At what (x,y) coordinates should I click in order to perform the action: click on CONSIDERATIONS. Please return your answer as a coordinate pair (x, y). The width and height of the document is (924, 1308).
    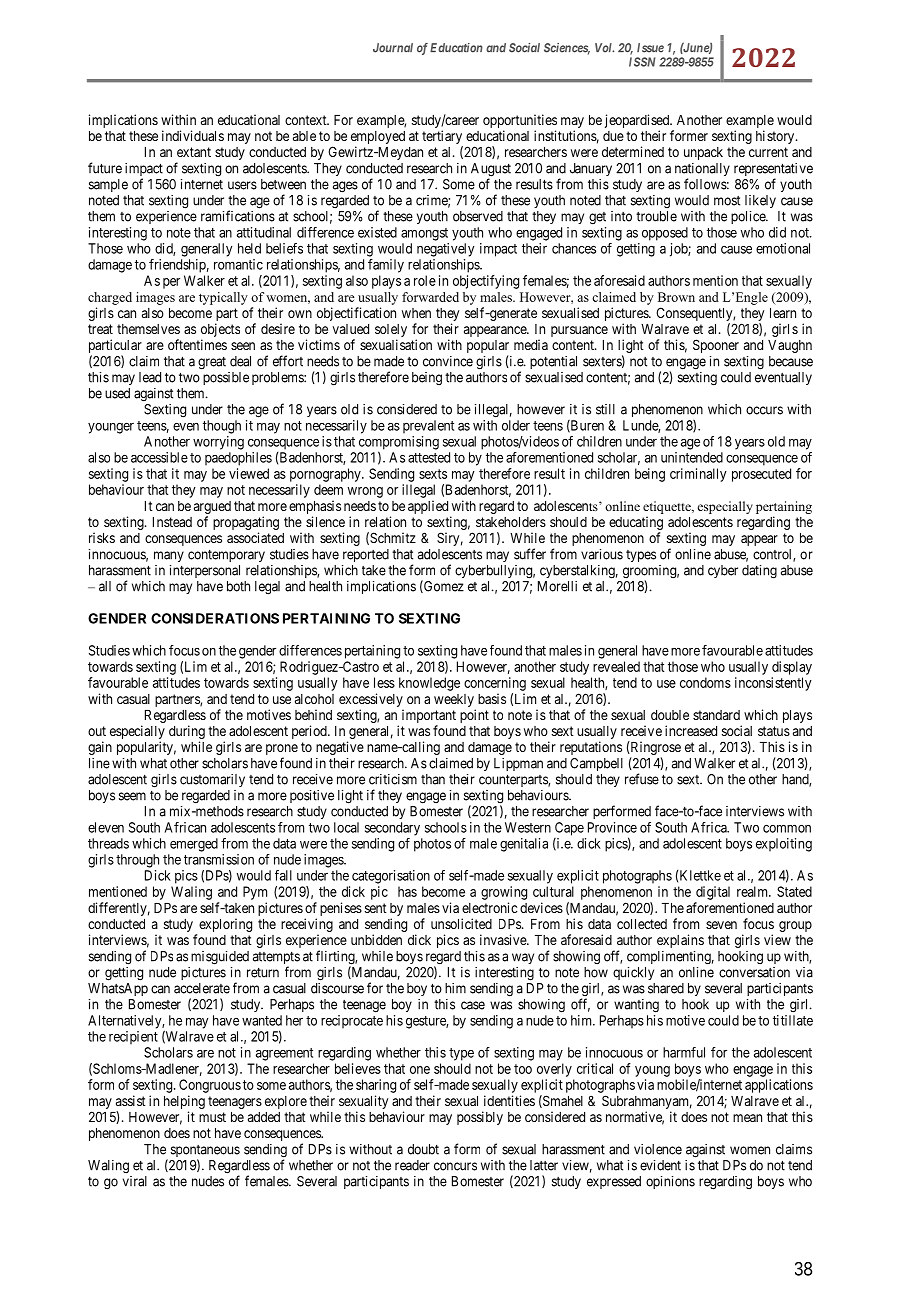
    Looking at the image, I should click on (215, 618).
